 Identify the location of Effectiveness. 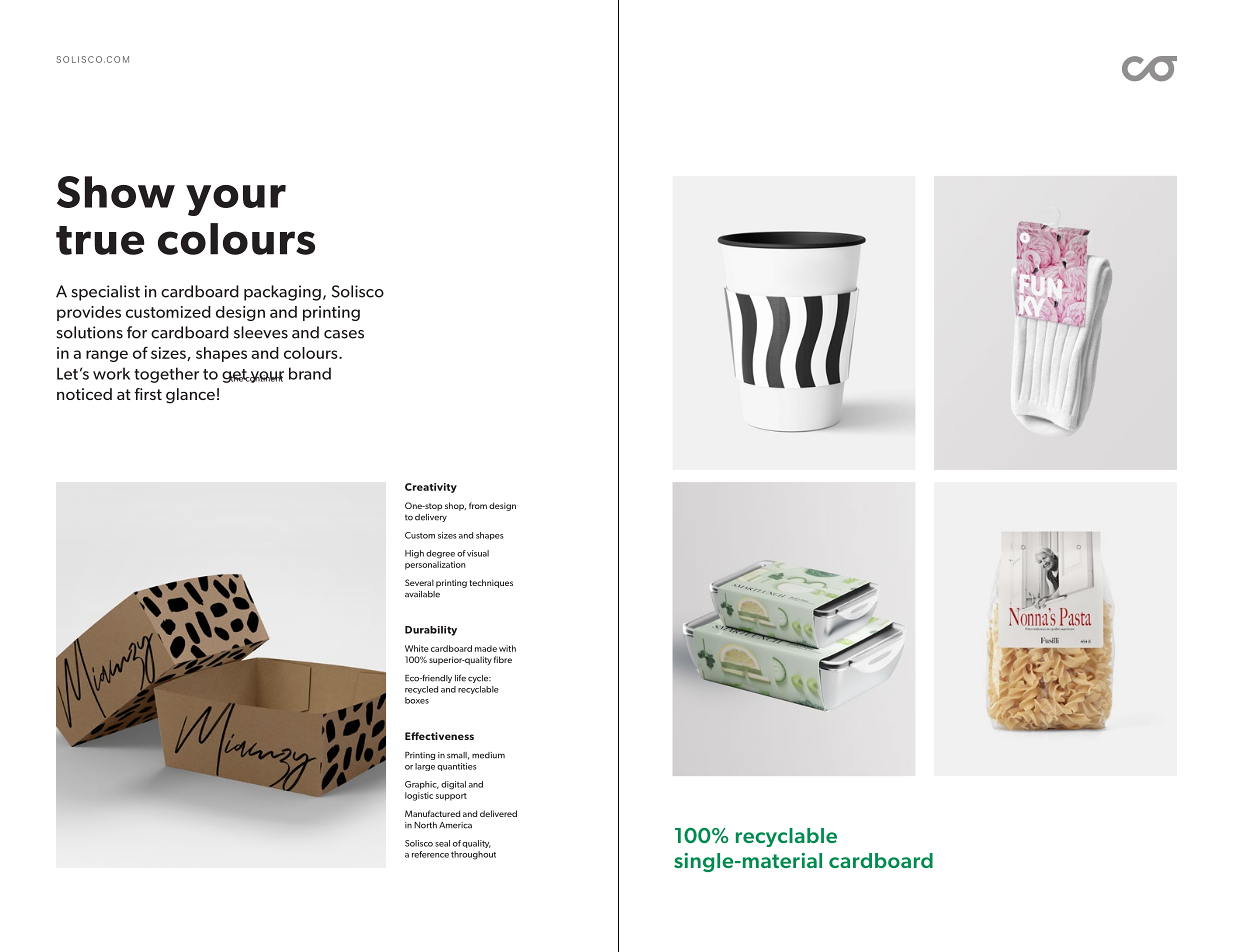
(439, 736).
